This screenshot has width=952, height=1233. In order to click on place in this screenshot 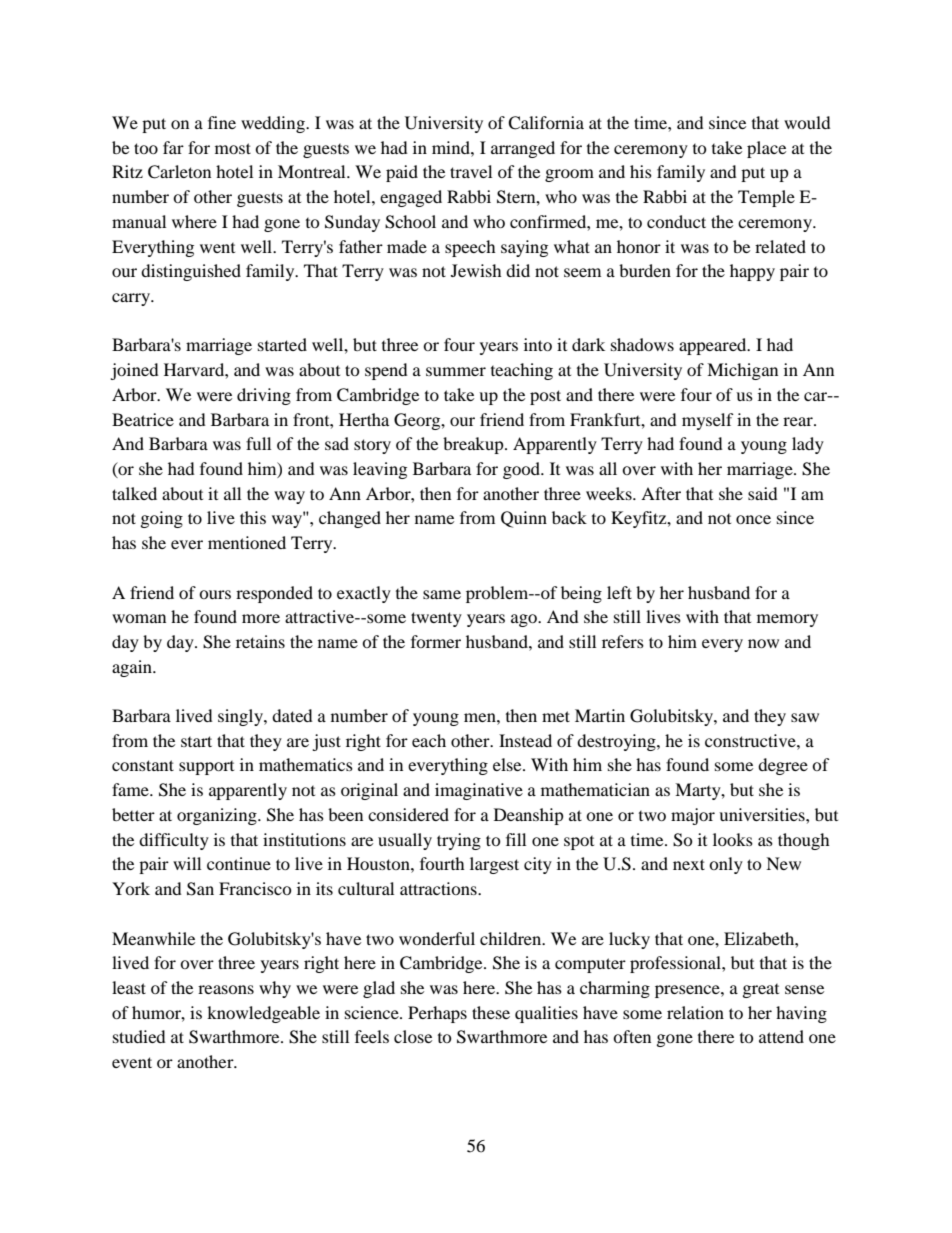, I will do `click(766, 149)`.
